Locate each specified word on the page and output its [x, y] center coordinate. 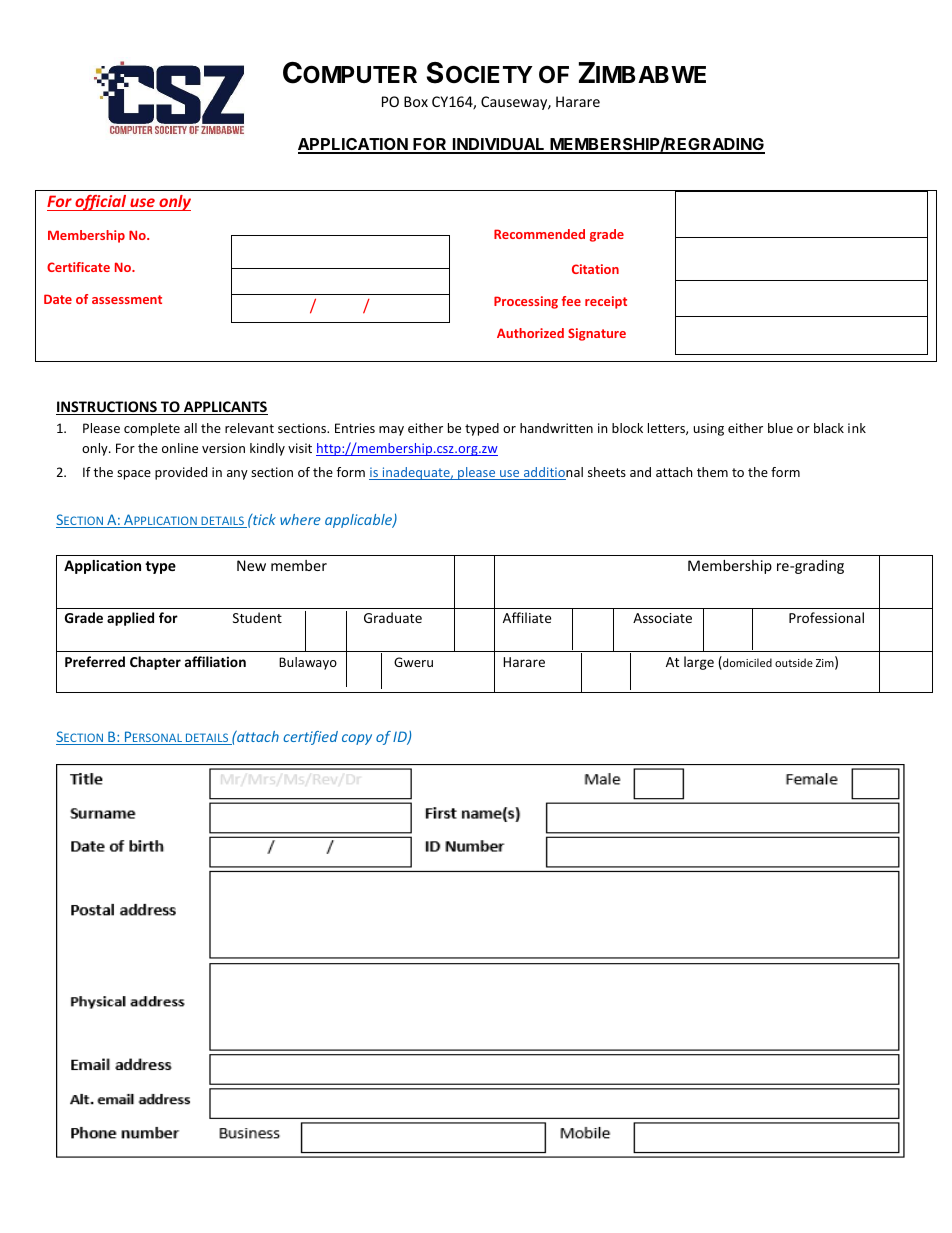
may [391, 431]
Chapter [155, 663]
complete [152, 429]
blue [780, 428]
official [101, 203]
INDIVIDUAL [499, 145]
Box [416, 101]
